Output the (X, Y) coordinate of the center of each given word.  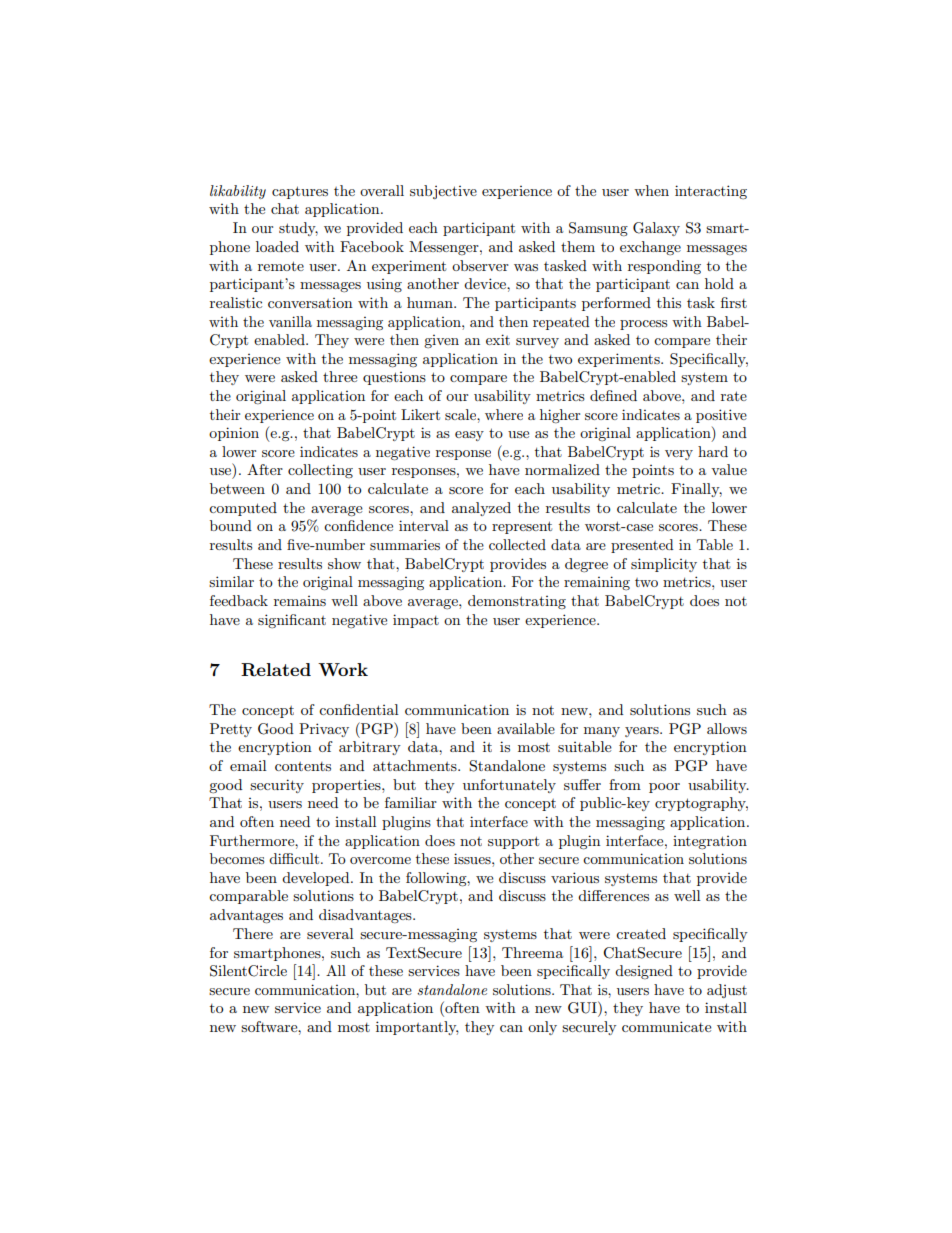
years (643, 732)
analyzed (481, 509)
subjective (443, 192)
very (679, 455)
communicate (666, 1026)
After (265, 469)
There (253, 933)
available (526, 728)
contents (303, 766)
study (298, 229)
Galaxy (656, 229)
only (542, 1028)
